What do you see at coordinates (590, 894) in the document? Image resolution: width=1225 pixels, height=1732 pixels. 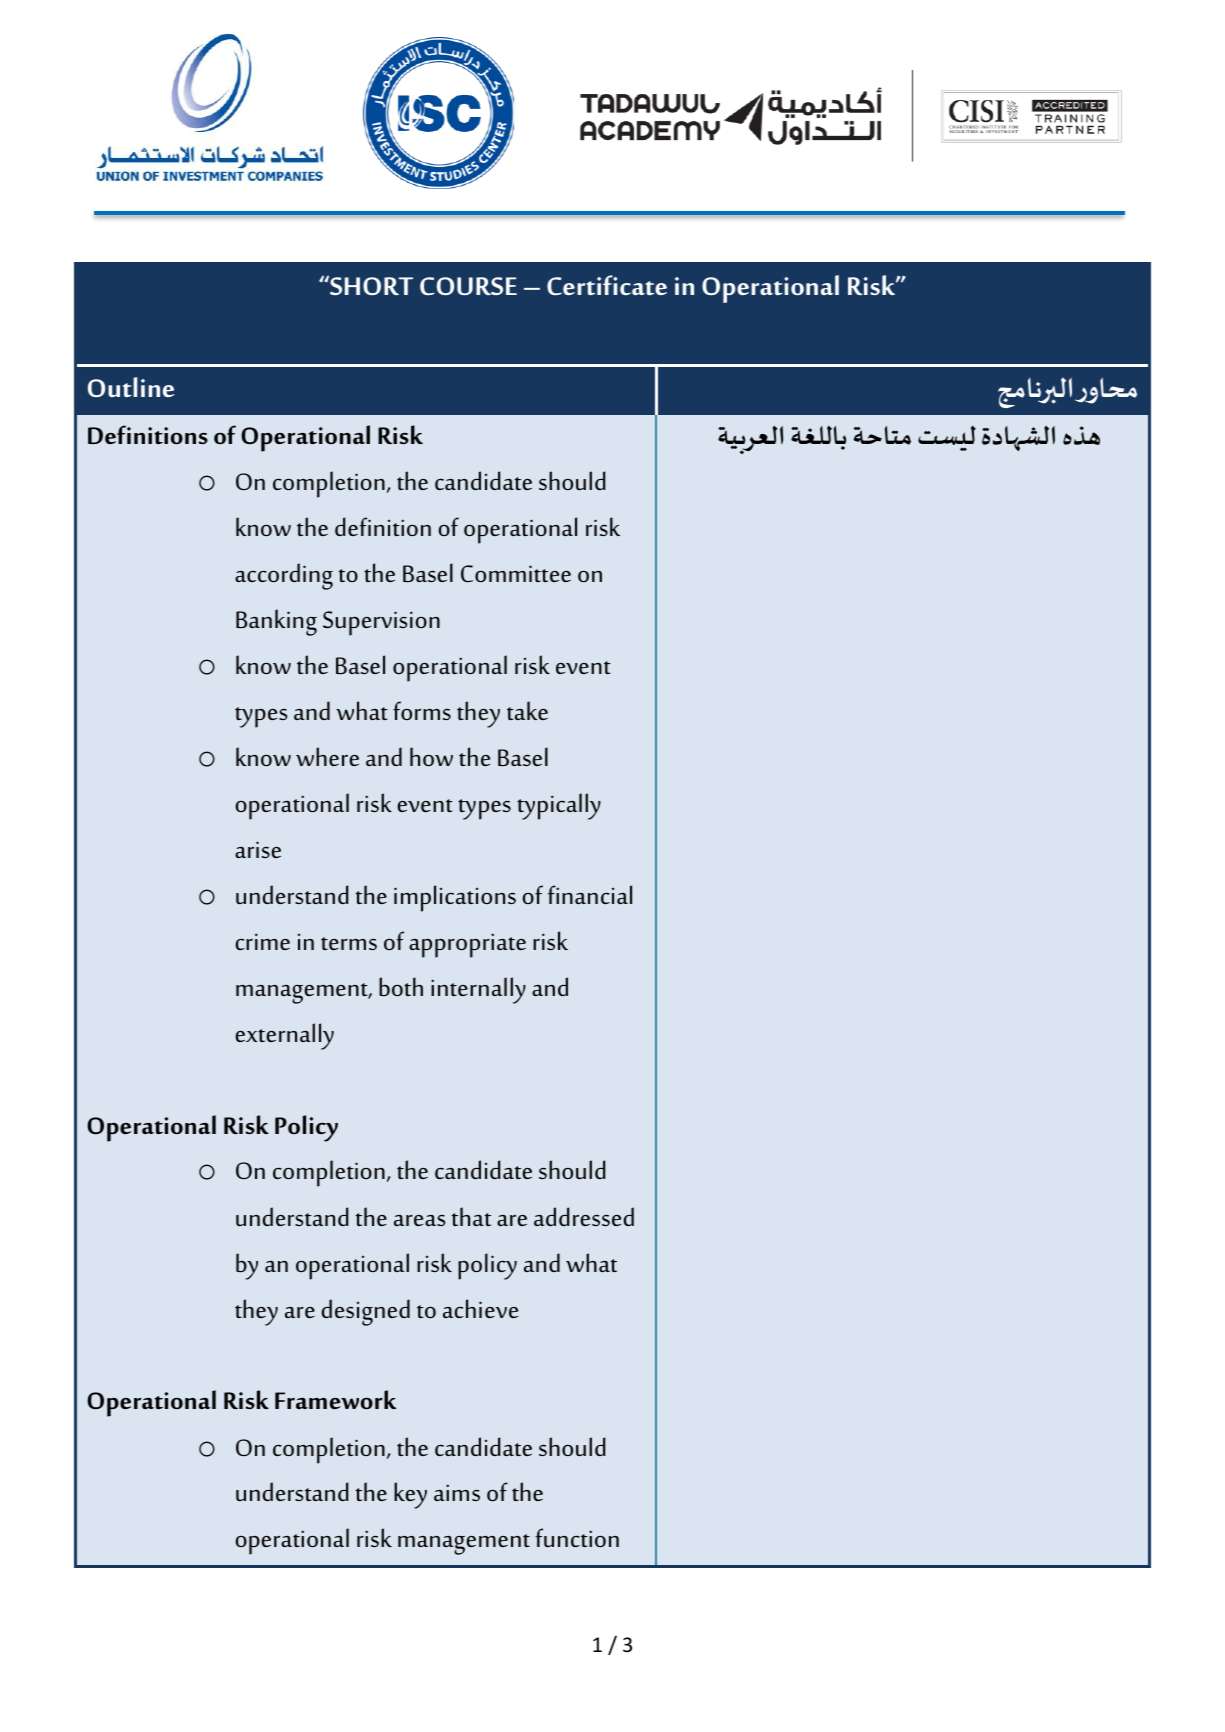 I see `financial` at bounding box center [590, 894].
